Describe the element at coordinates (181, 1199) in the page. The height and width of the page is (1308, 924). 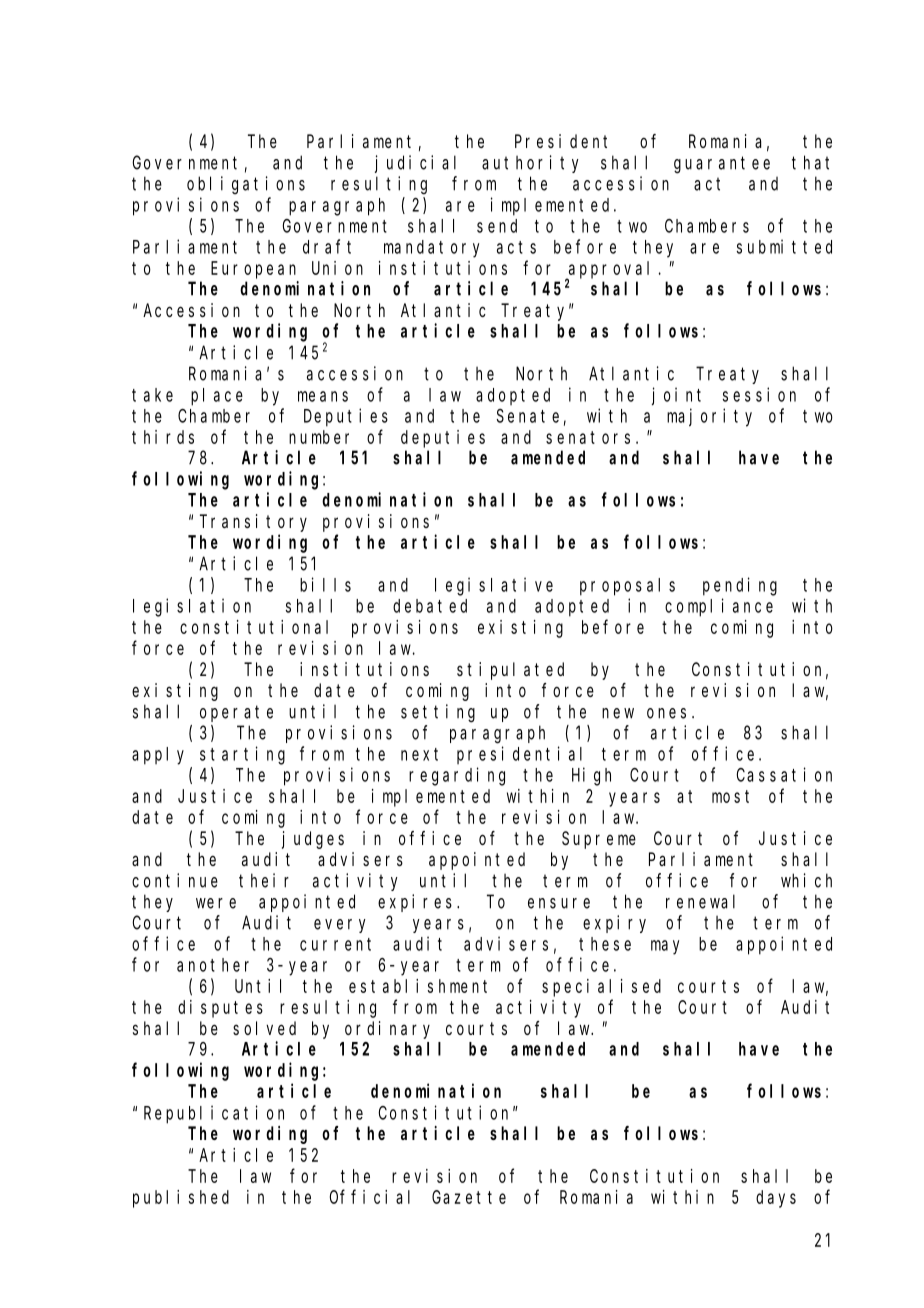
I see `published` at that location.
